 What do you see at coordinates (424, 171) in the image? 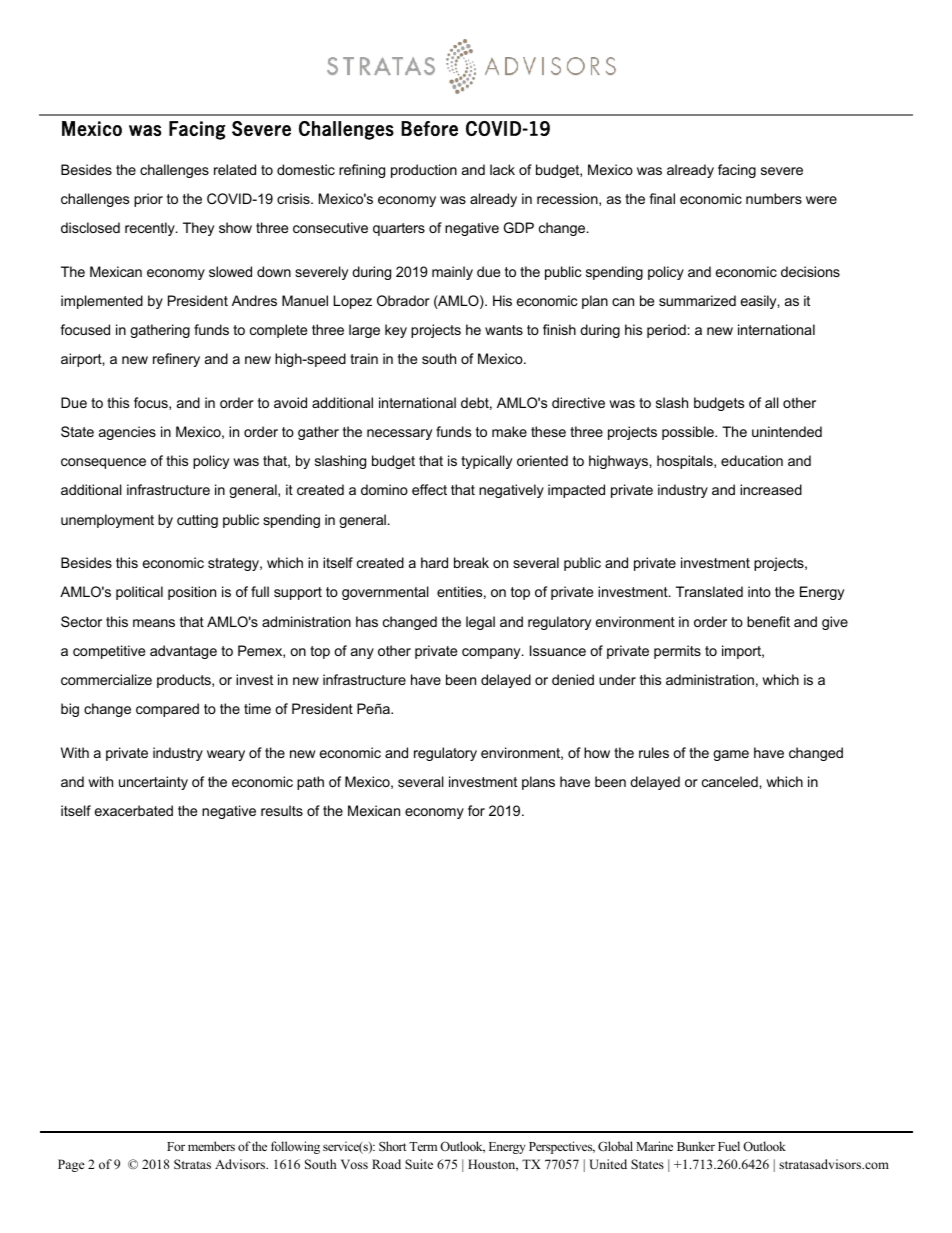
I see `production` at bounding box center [424, 171].
